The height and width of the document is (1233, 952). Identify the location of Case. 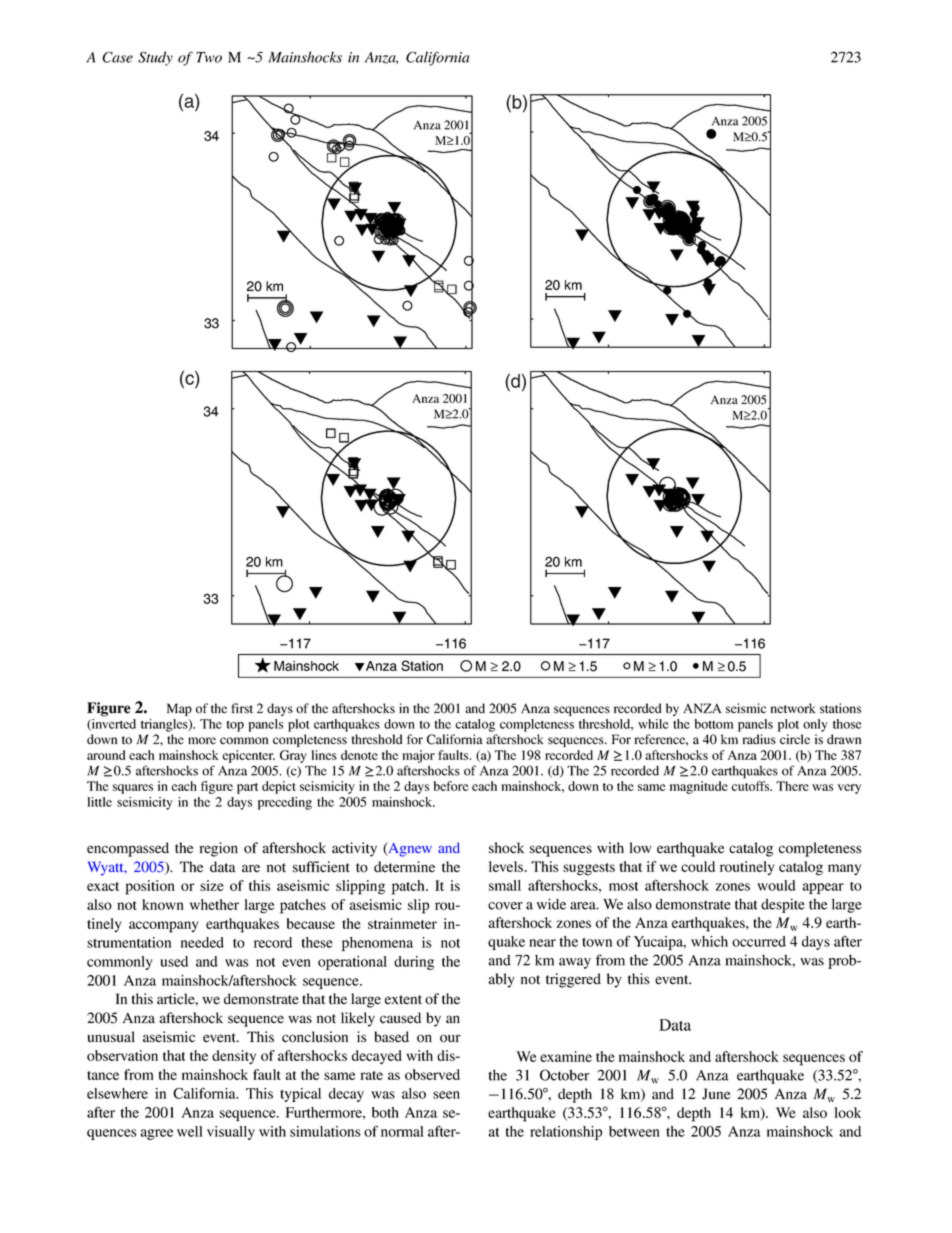
(117, 57).
